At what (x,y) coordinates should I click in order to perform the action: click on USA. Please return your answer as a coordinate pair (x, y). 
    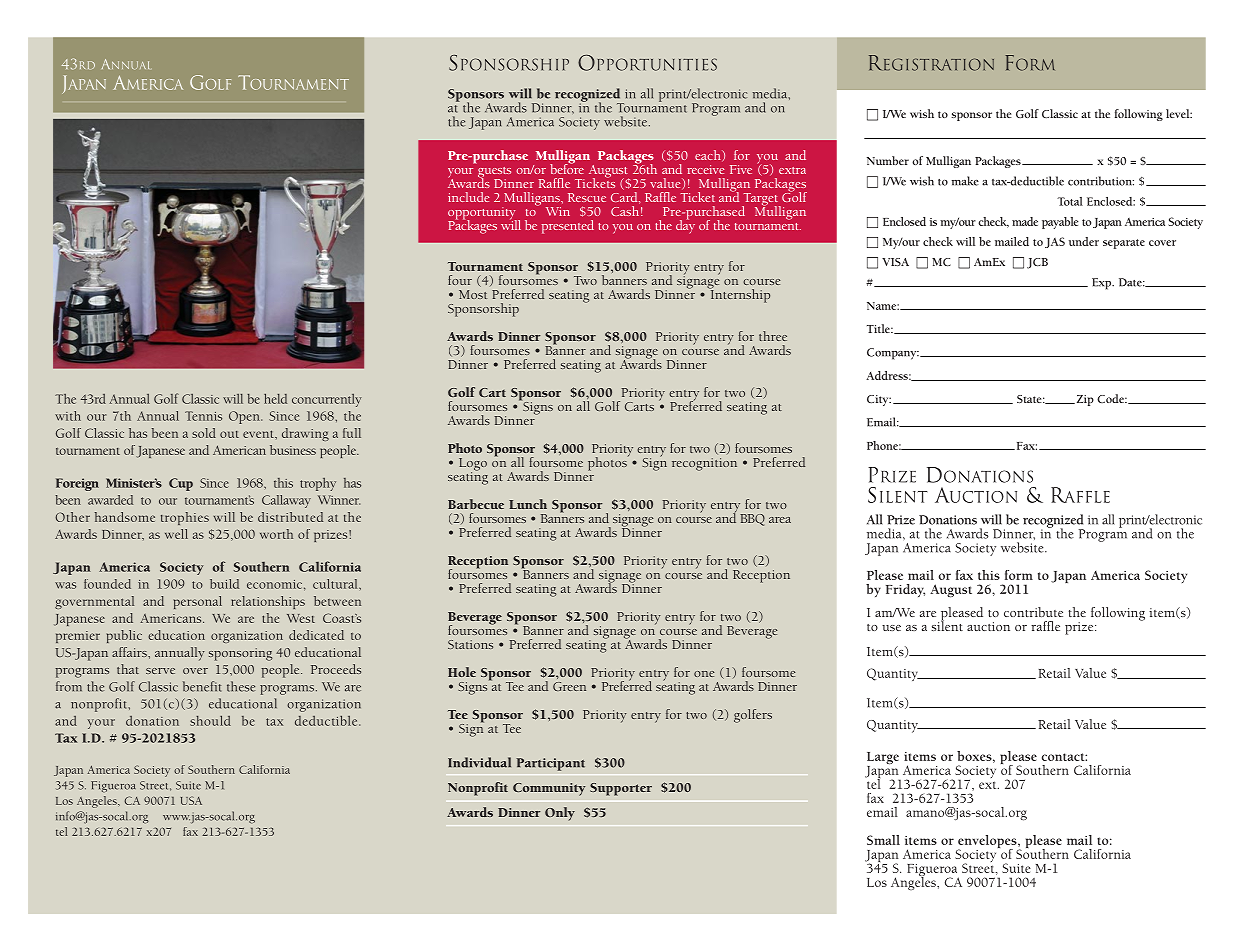
    Looking at the image, I should click on (191, 800).
